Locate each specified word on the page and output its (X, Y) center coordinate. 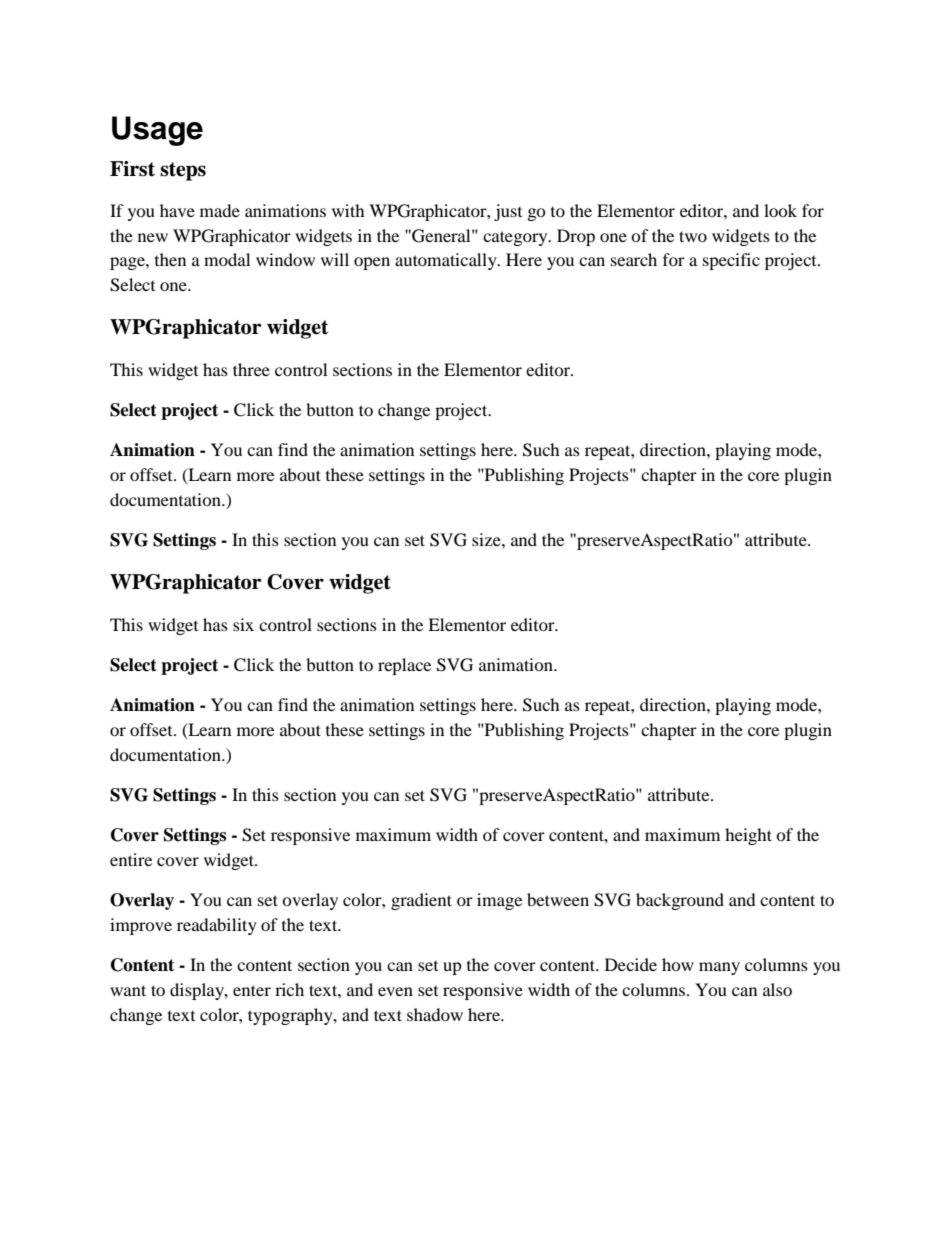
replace (404, 666)
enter (252, 990)
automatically (447, 261)
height (748, 836)
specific (731, 261)
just (508, 212)
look (780, 210)
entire (131, 859)
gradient (421, 901)
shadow (435, 1014)
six (243, 624)
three (251, 369)
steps (183, 171)
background (680, 901)
